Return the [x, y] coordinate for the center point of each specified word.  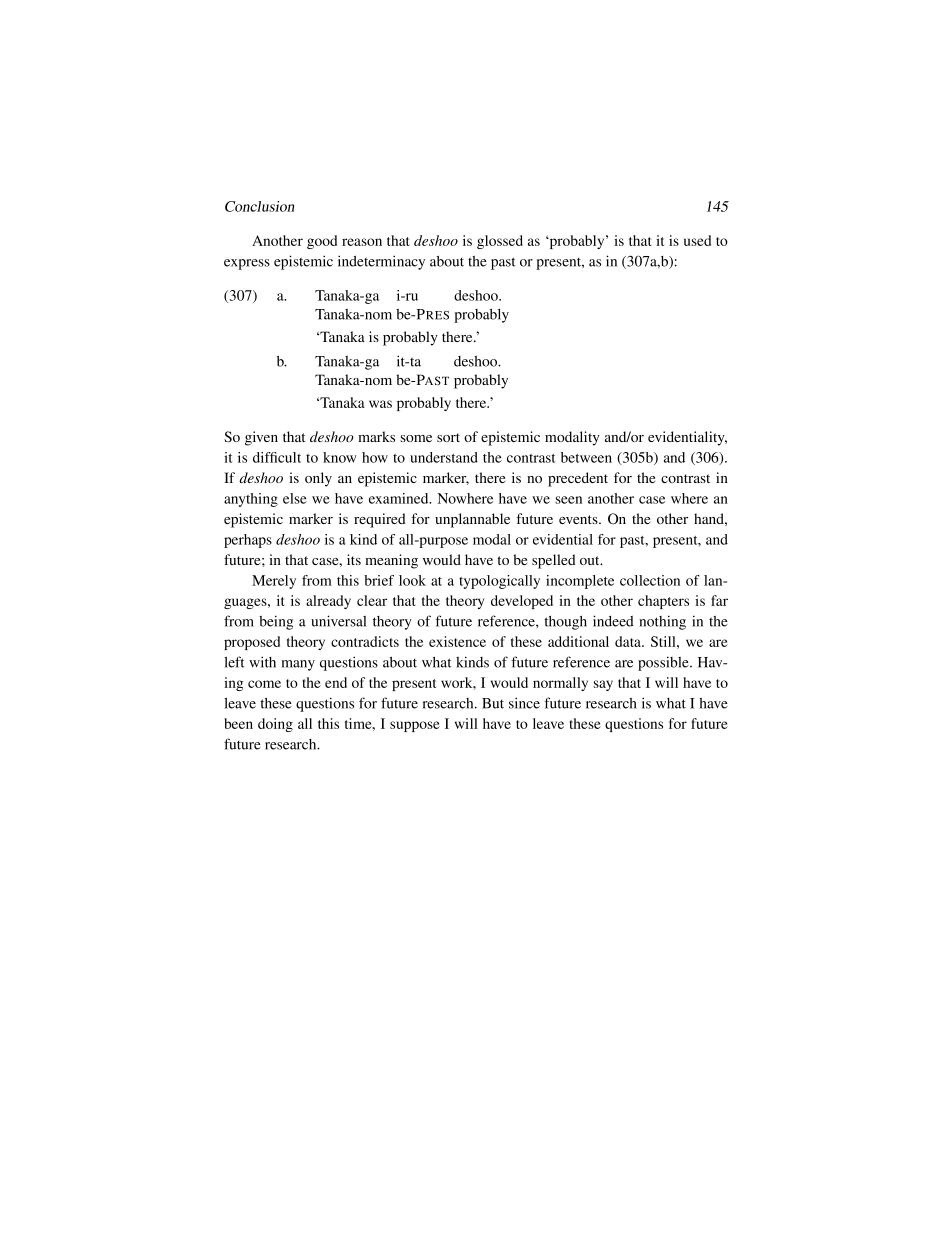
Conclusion [259, 206]
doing [275, 725]
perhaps [248, 541]
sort [448, 437]
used [697, 240]
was [380, 404]
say [603, 685]
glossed [500, 242]
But [493, 703]
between [586, 457]
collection [650, 580]
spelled [554, 561]
